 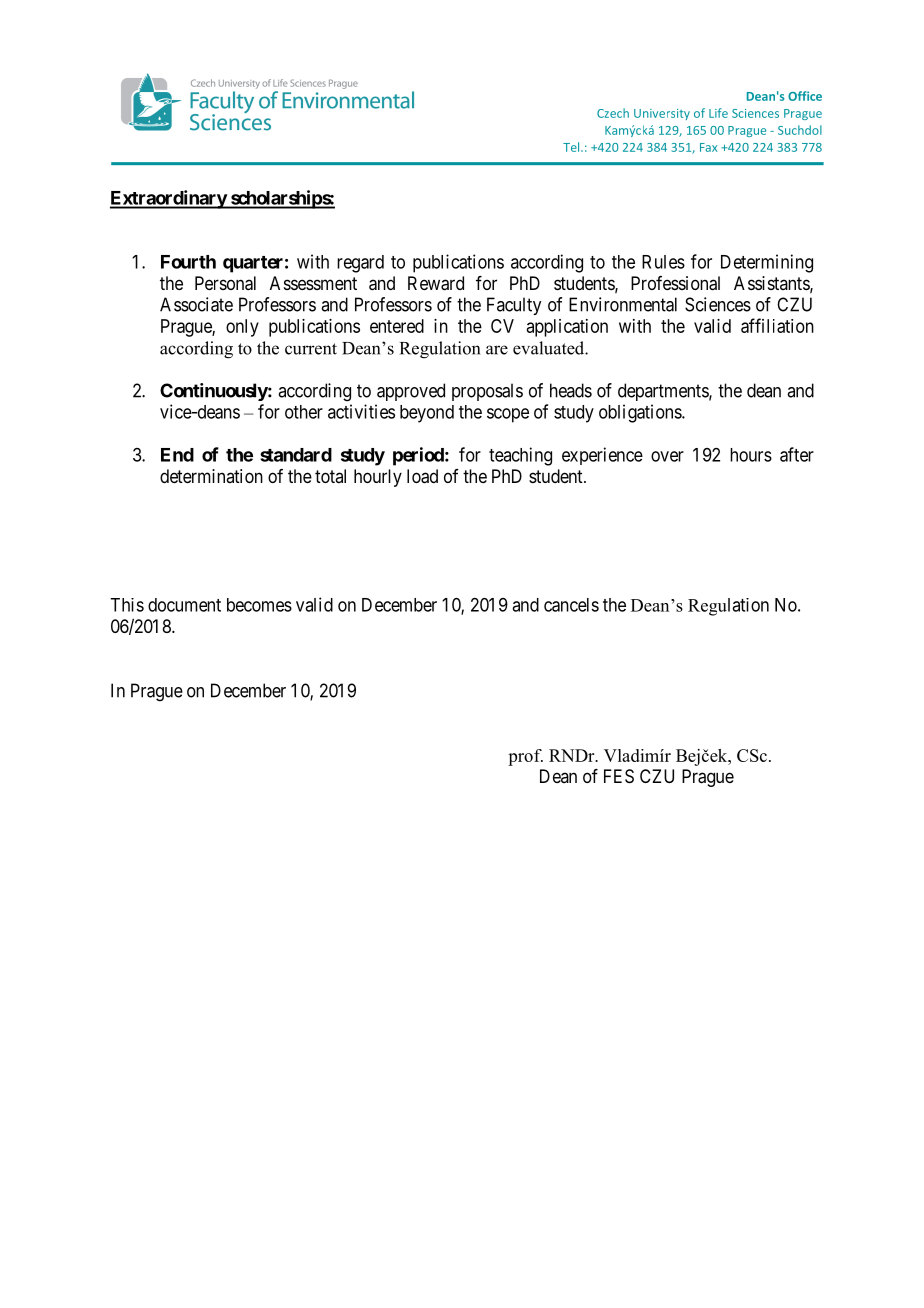 What do you see at coordinates (360, 264) in the document?
I see `regard` at bounding box center [360, 264].
